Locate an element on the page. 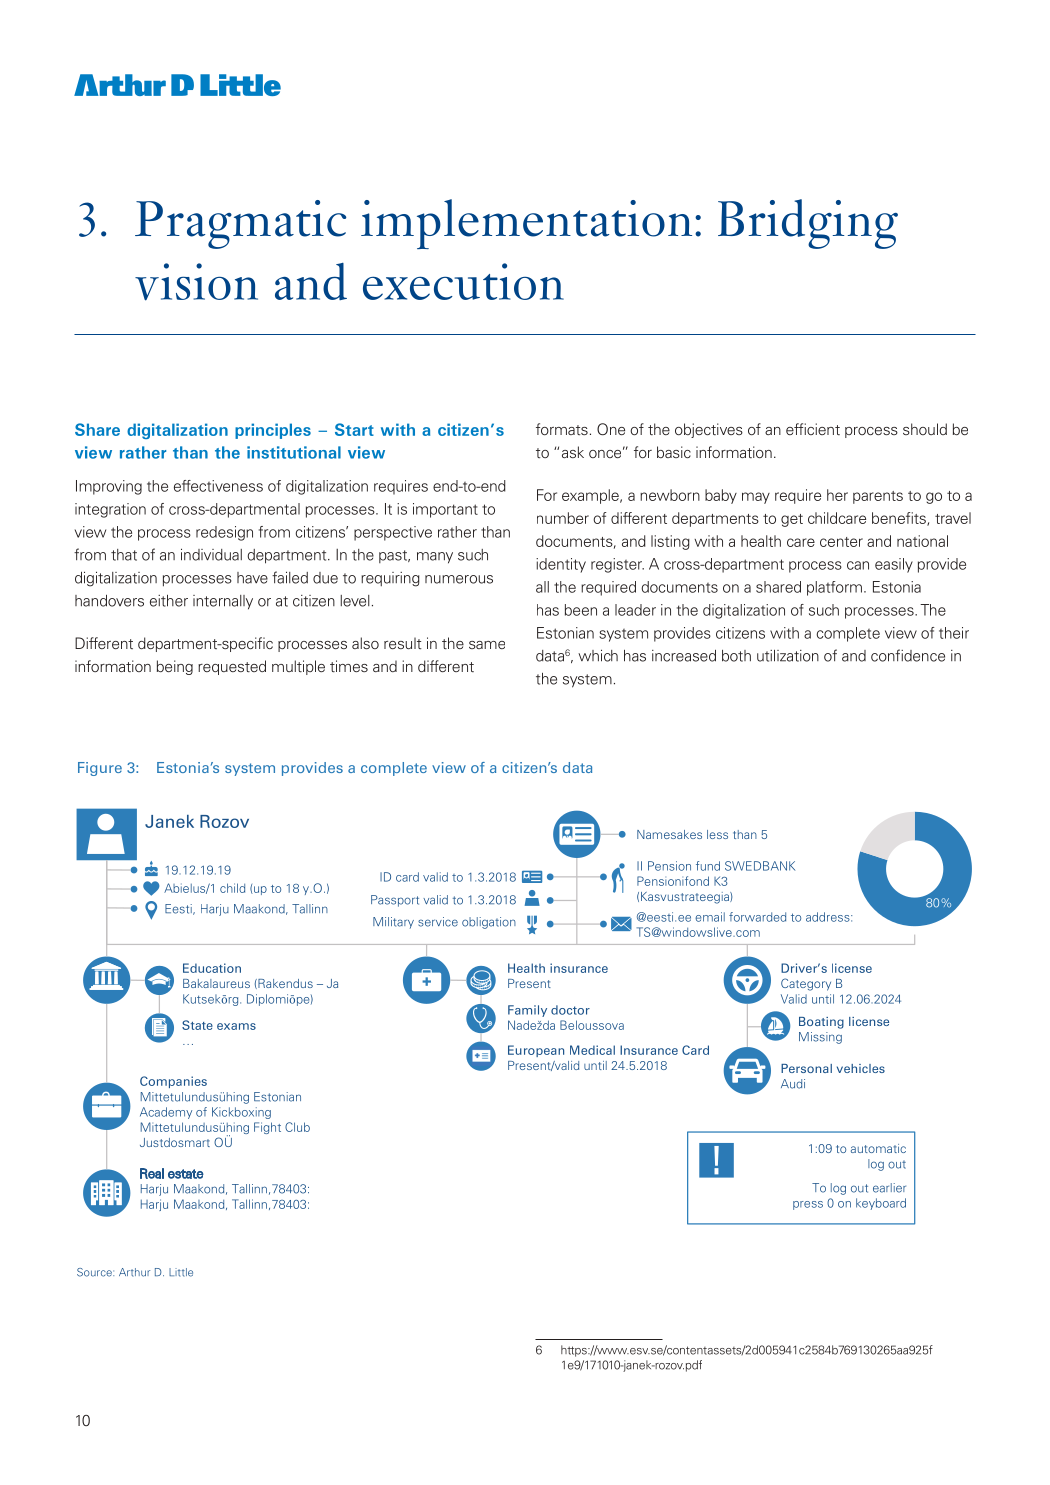 Image resolution: width=1050 pixels, height=1485 pixels. forwarded is located at coordinates (757, 917).
